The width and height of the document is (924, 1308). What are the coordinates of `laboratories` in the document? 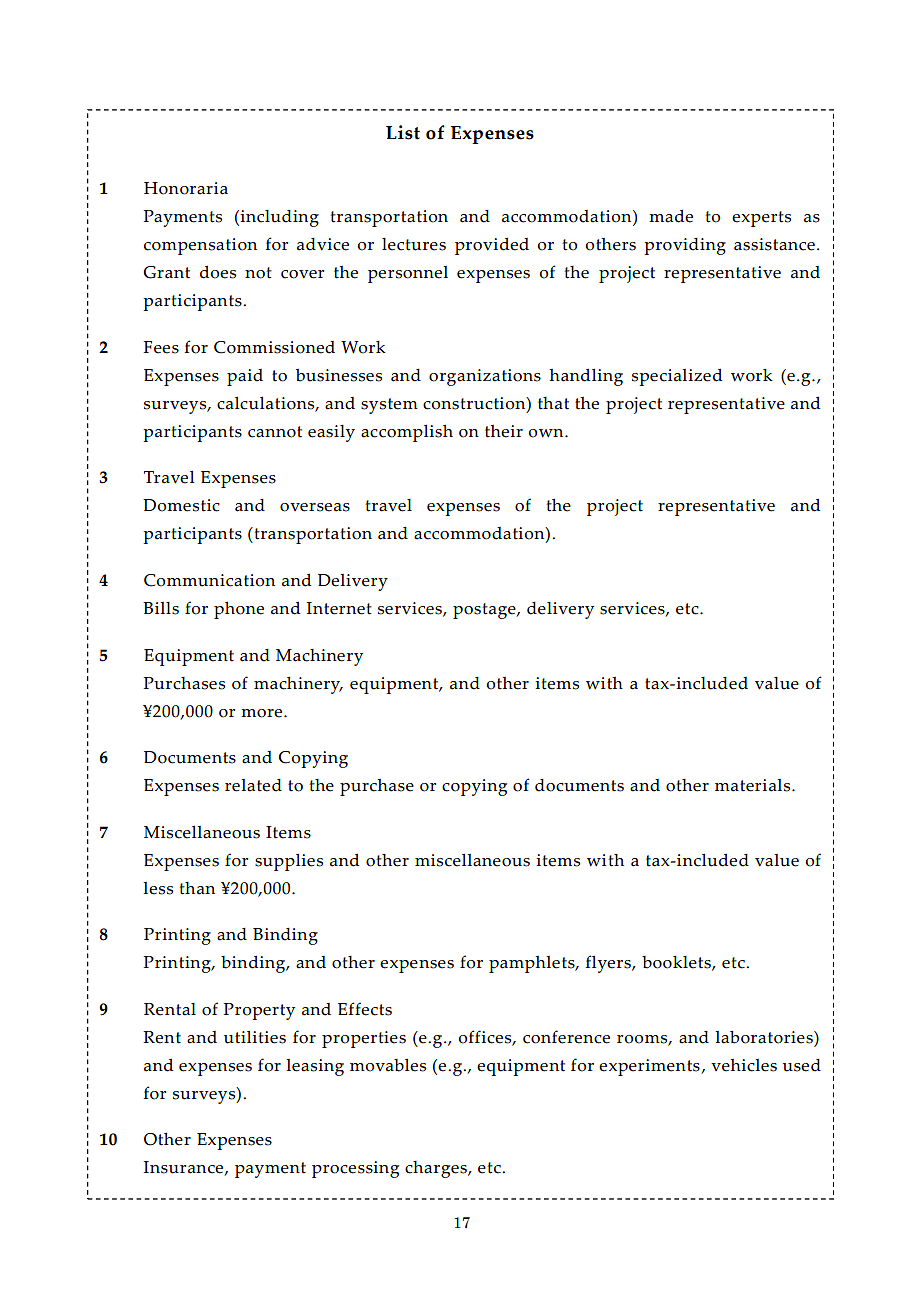 It's located at (765, 1037).
